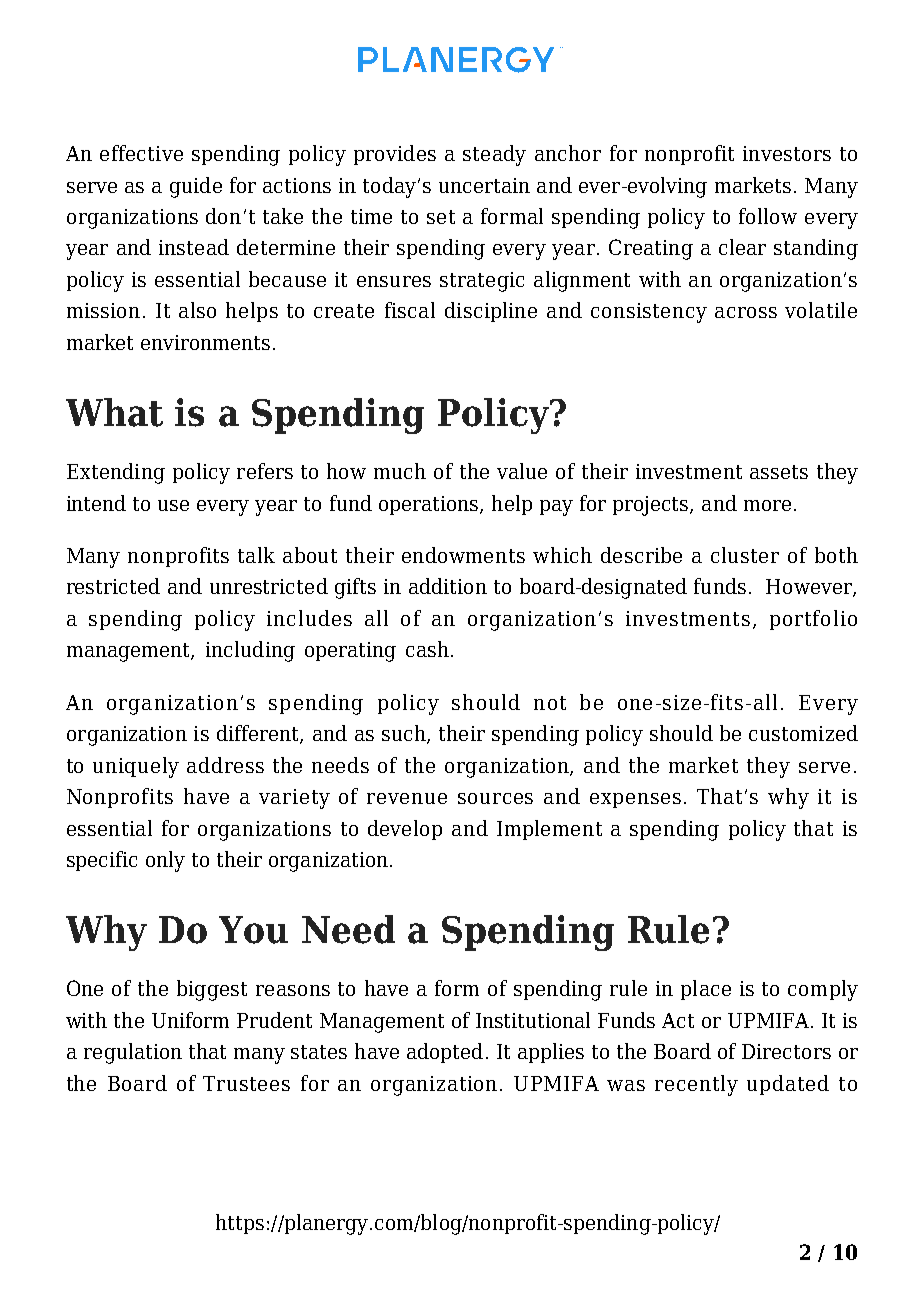 The height and width of the screenshot is (1308, 924). Describe the element at coordinates (133, 1053) in the screenshot. I see `regulation` at that location.
